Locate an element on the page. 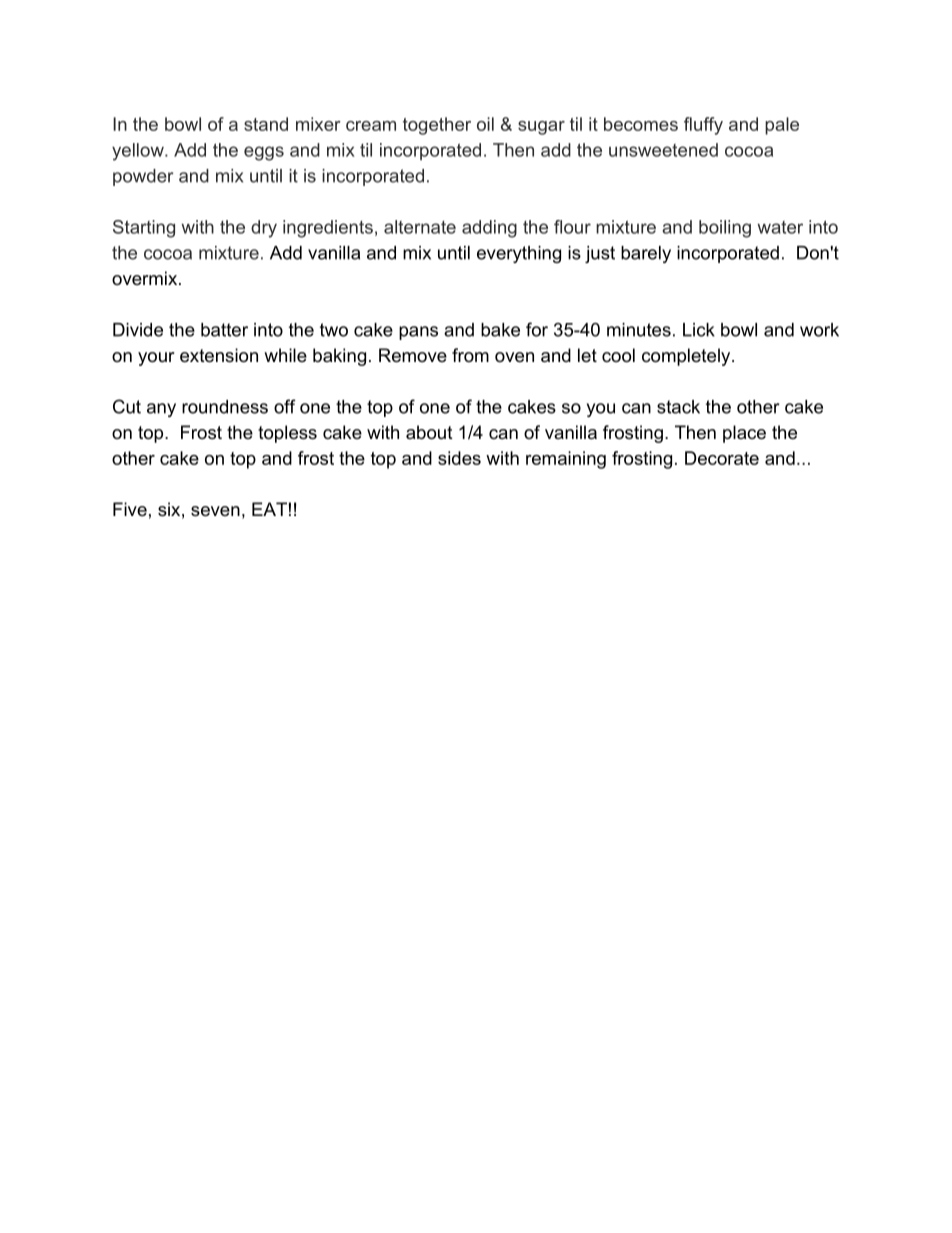  dry is located at coordinates (264, 229).
